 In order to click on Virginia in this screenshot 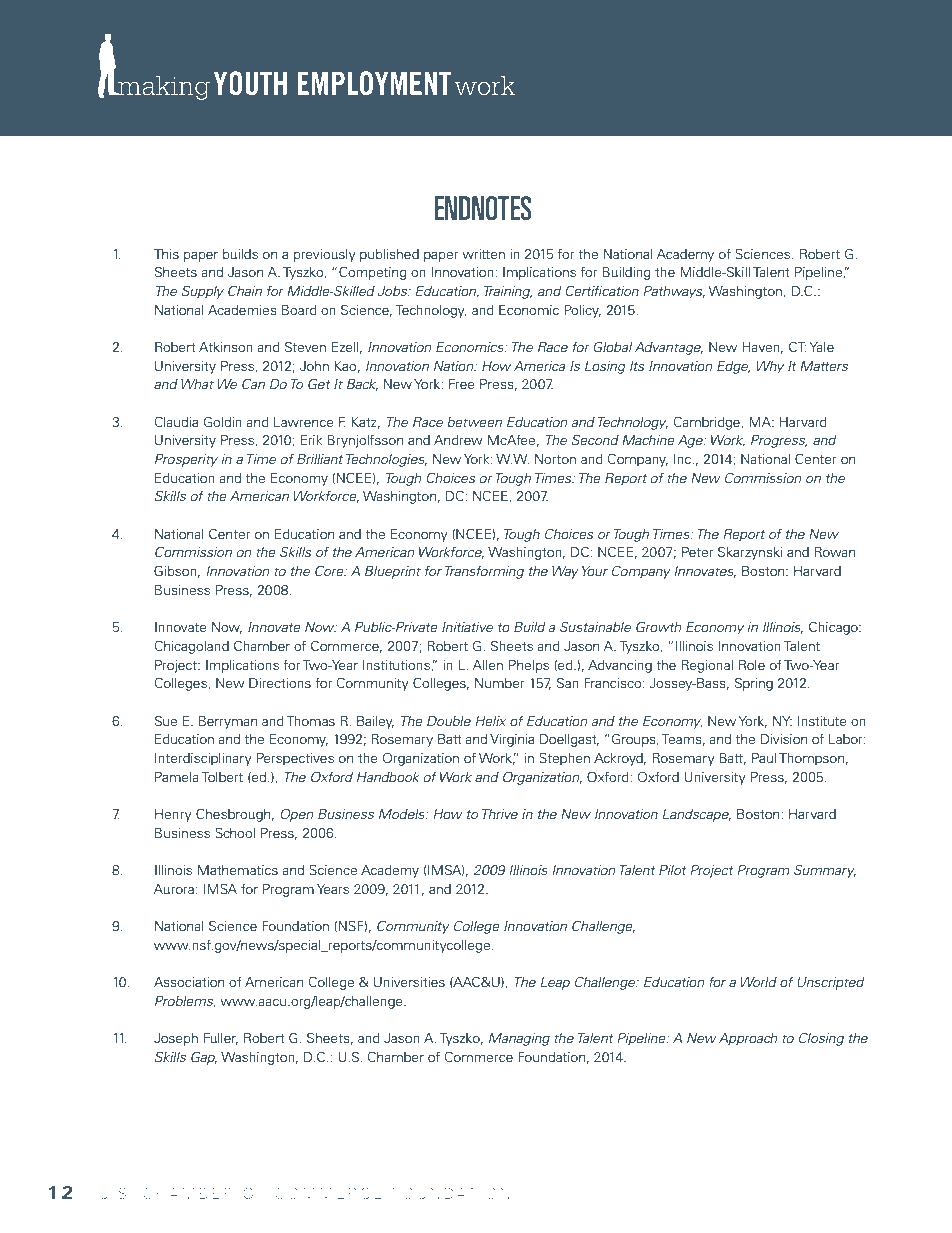, I will do `click(512, 740)`.
